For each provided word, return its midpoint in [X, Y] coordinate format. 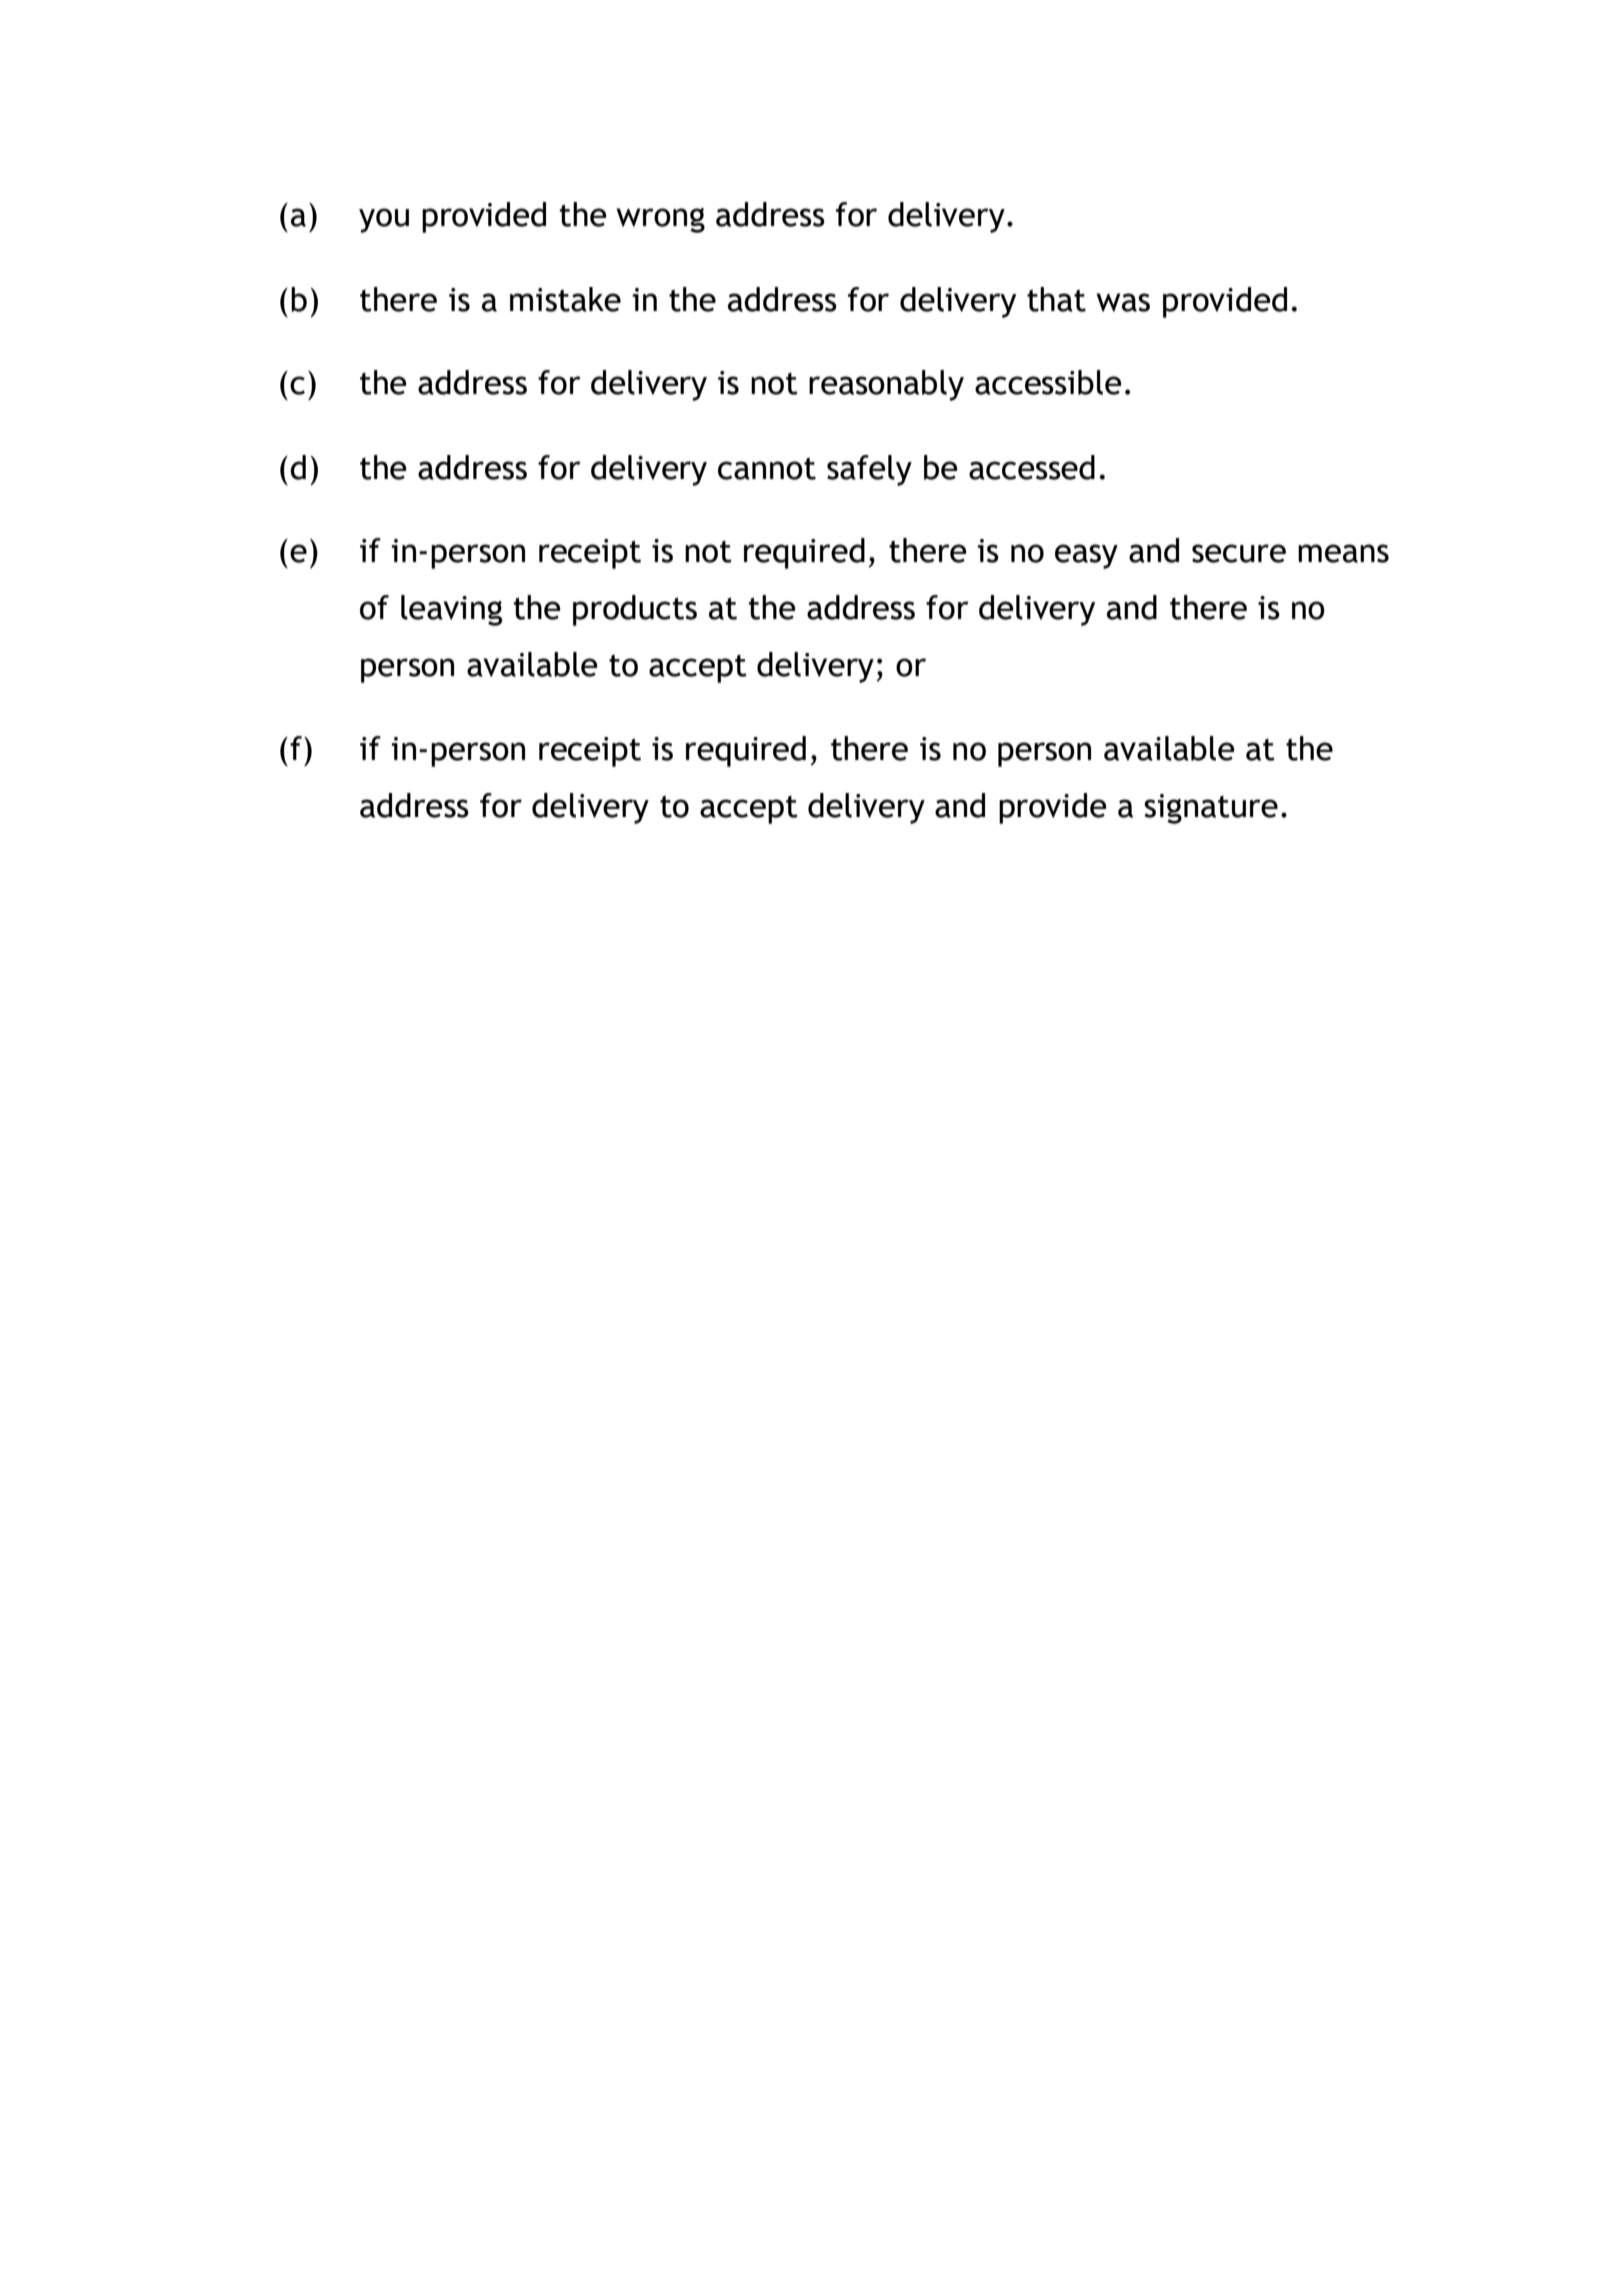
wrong [660, 220]
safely [869, 470]
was [1123, 302]
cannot [767, 469]
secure [1239, 553]
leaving [452, 610]
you [384, 220]
